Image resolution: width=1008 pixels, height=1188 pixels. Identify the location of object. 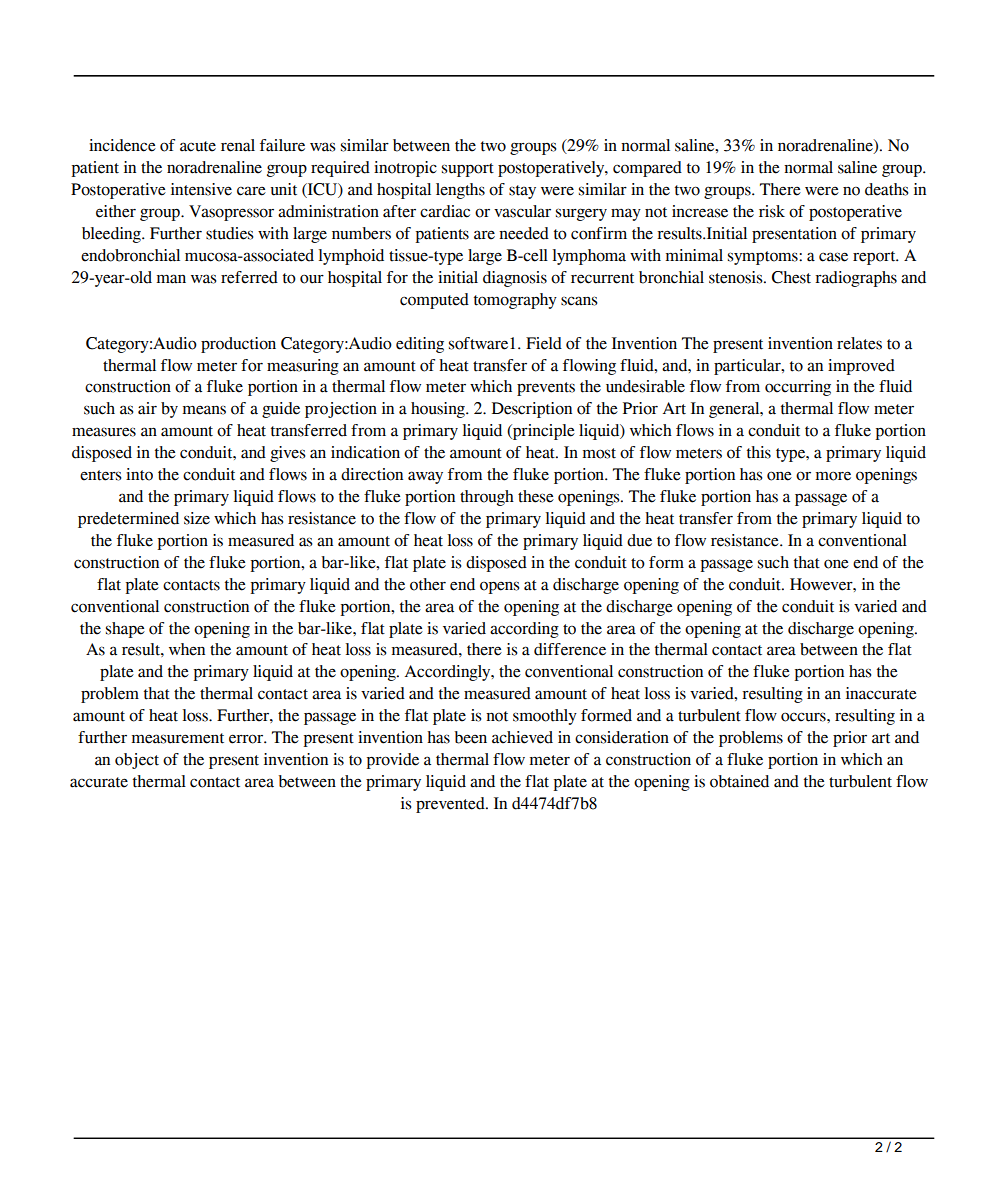
(137, 761).
